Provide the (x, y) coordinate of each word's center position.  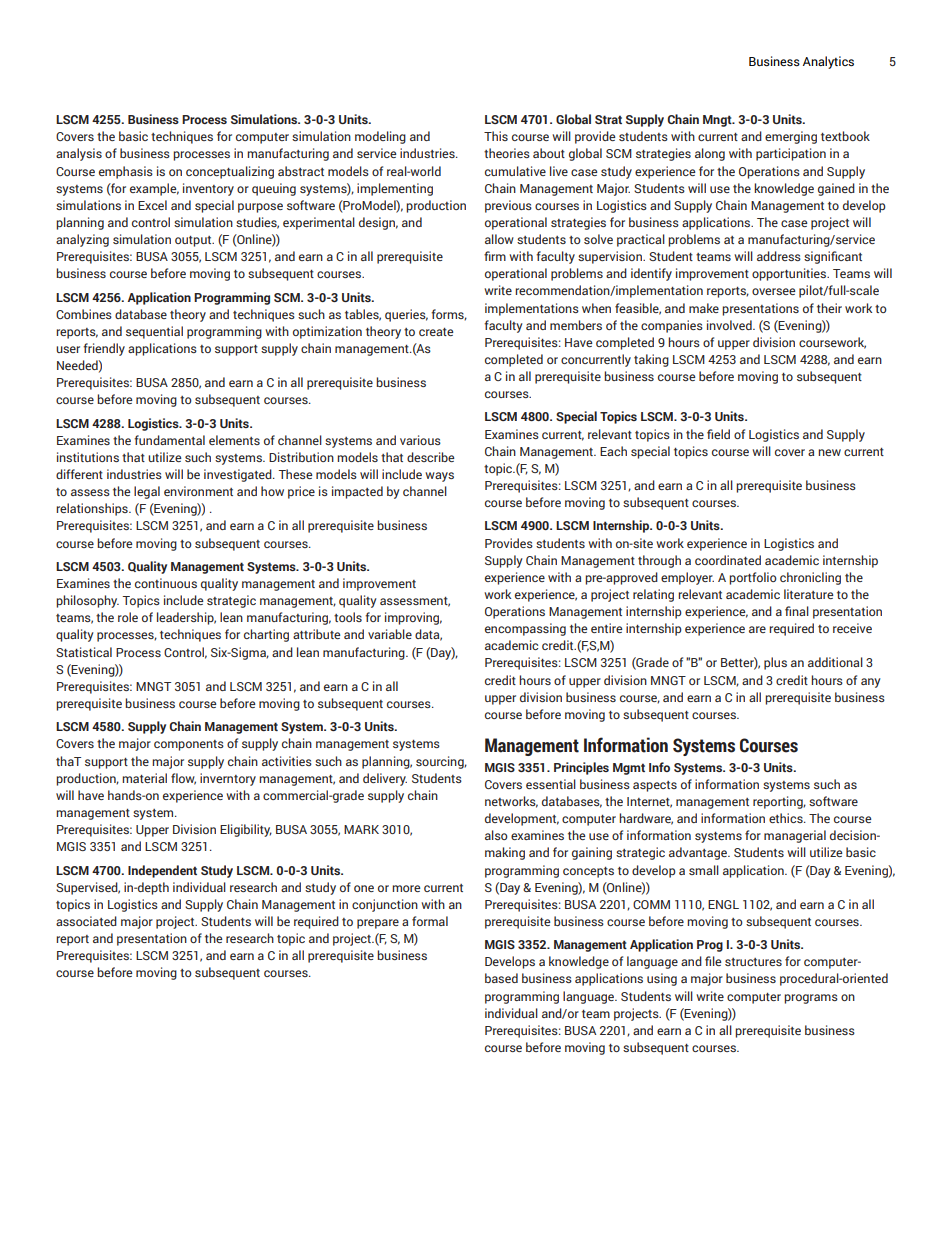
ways (439, 477)
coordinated (728, 560)
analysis (79, 154)
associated (86, 921)
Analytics (828, 62)
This (496, 136)
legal (147, 492)
